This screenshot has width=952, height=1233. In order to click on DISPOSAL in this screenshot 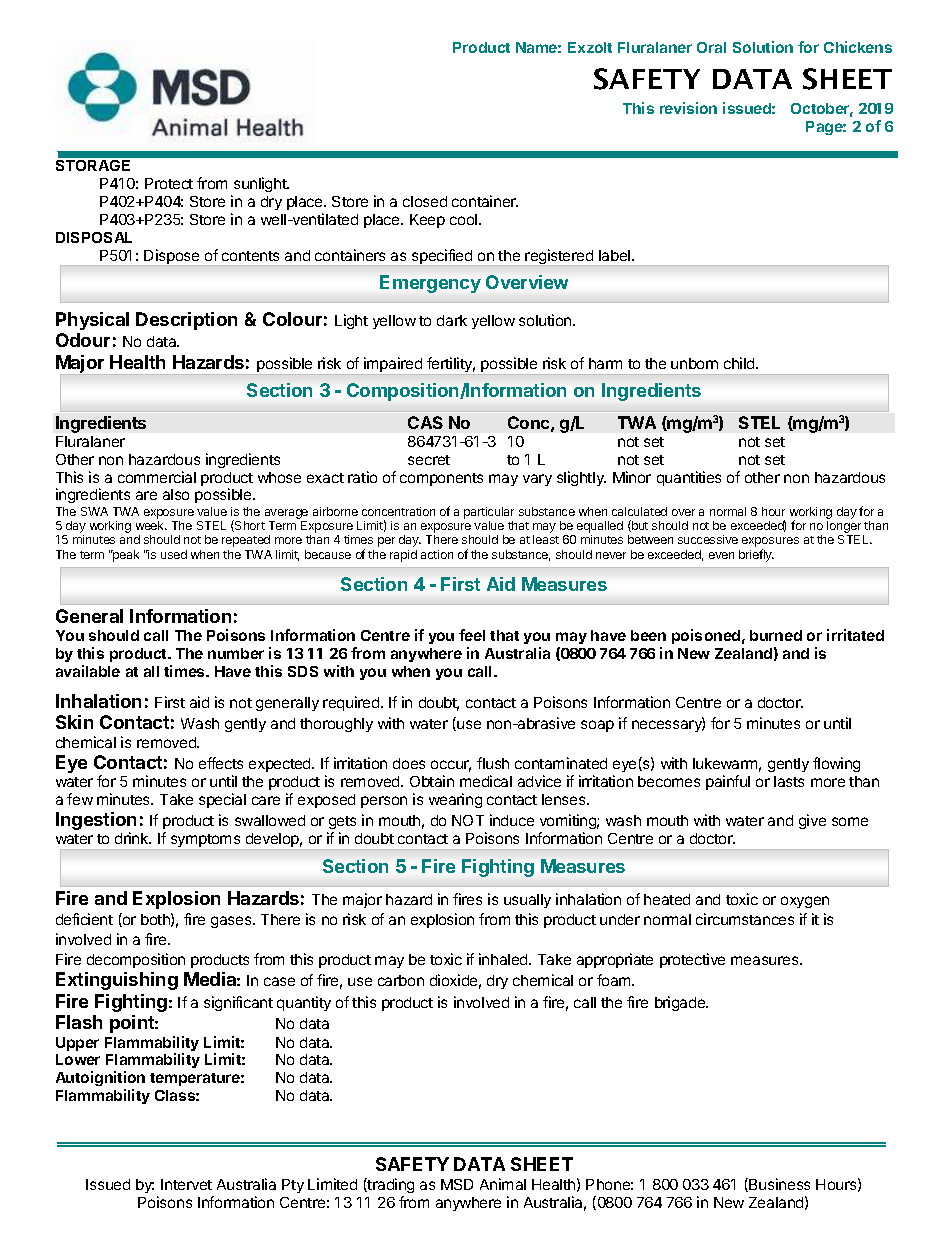, I will do `click(94, 237)`.
